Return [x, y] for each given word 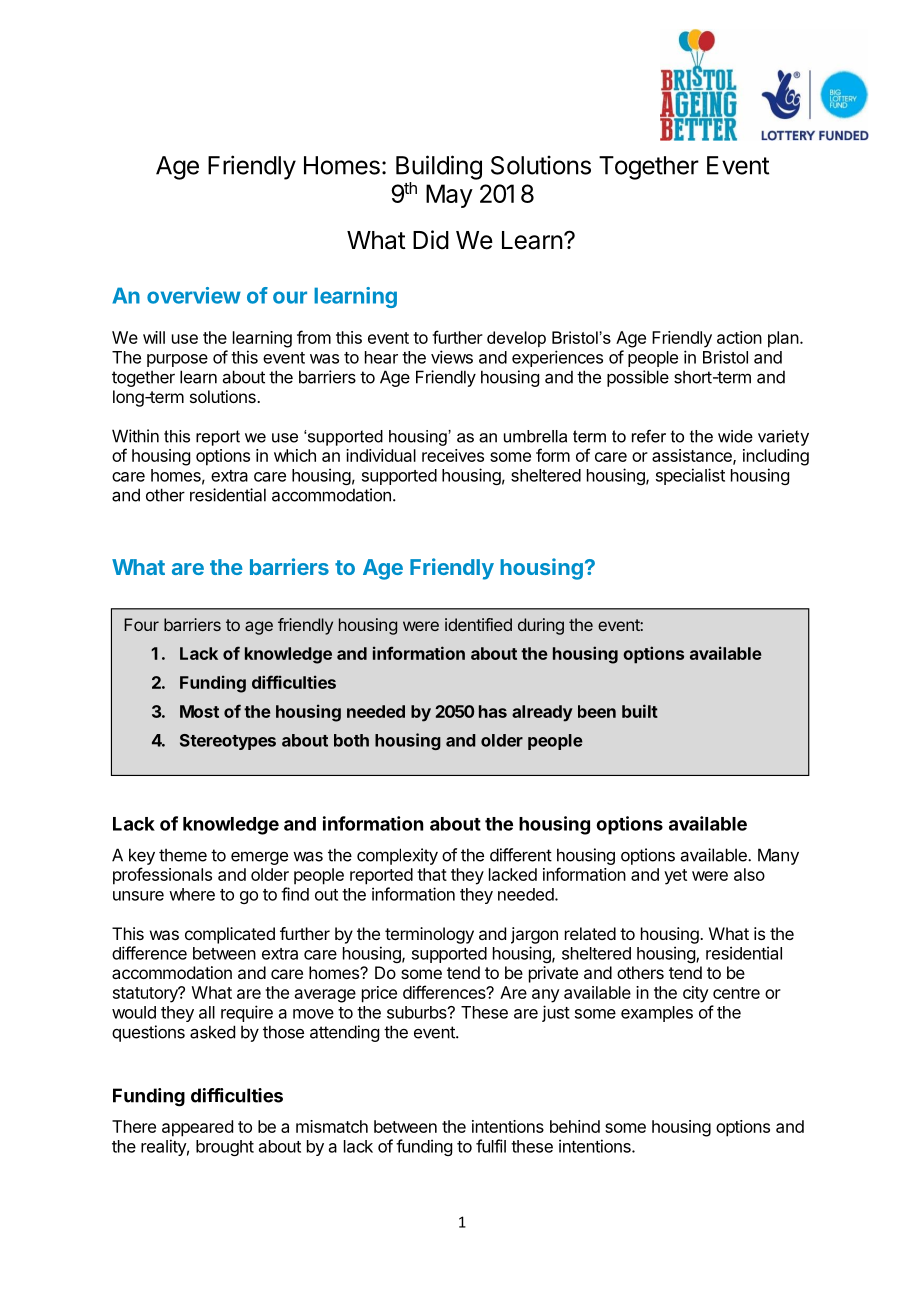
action [739, 337]
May [449, 196]
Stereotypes [228, 742]
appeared [197, 1128]
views [452, 357]
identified [478, 624]
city [696, 994]
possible [638, 378]
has [493, 711]
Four [141, 624]
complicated [230, 935]
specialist [690, 476]
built [640, 711]
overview [194, 295]
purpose [177, 360]
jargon [534, 935]
